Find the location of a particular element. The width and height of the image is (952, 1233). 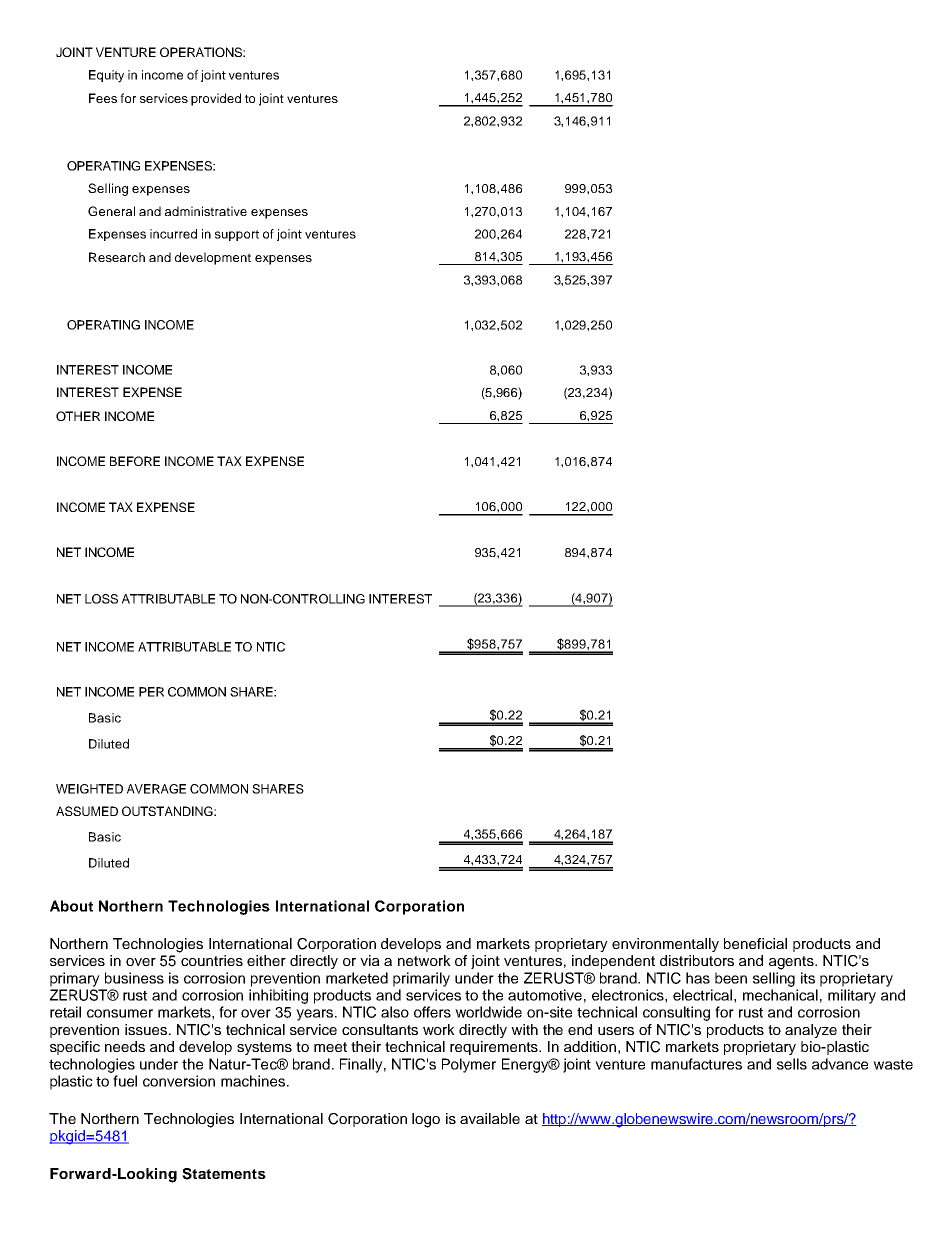

beneficial is located at coordinates (755, 943).
